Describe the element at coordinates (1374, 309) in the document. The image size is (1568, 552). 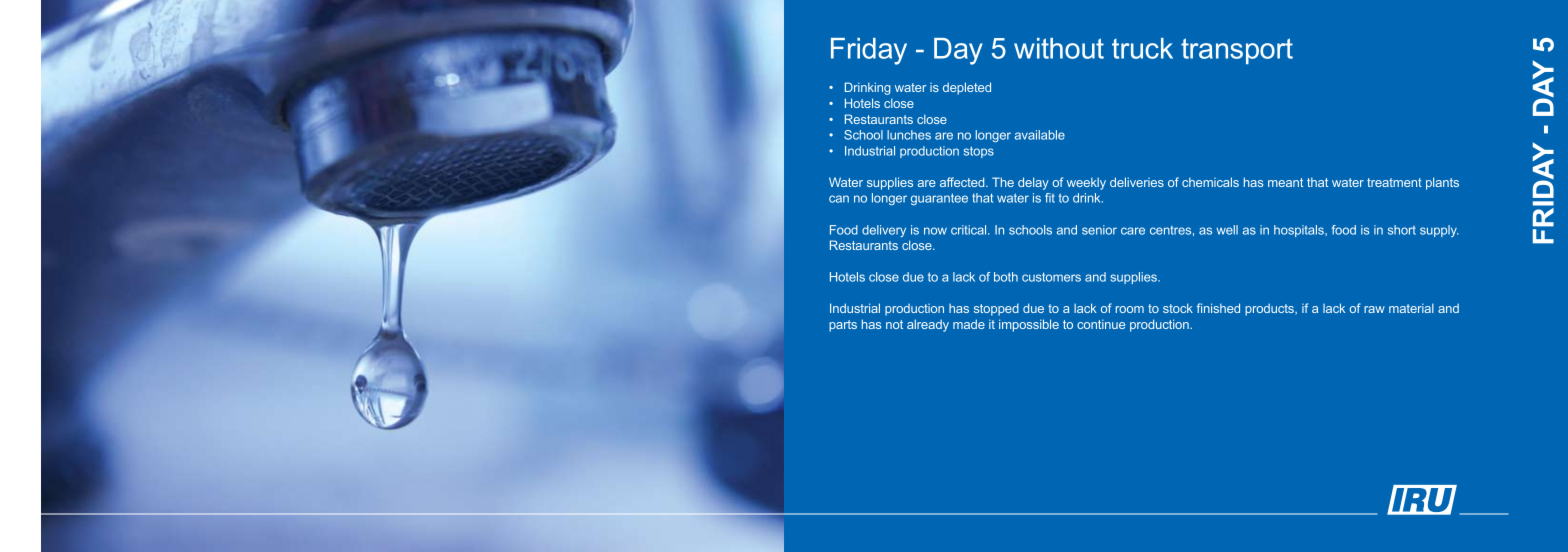
I see `raw` at that location.
